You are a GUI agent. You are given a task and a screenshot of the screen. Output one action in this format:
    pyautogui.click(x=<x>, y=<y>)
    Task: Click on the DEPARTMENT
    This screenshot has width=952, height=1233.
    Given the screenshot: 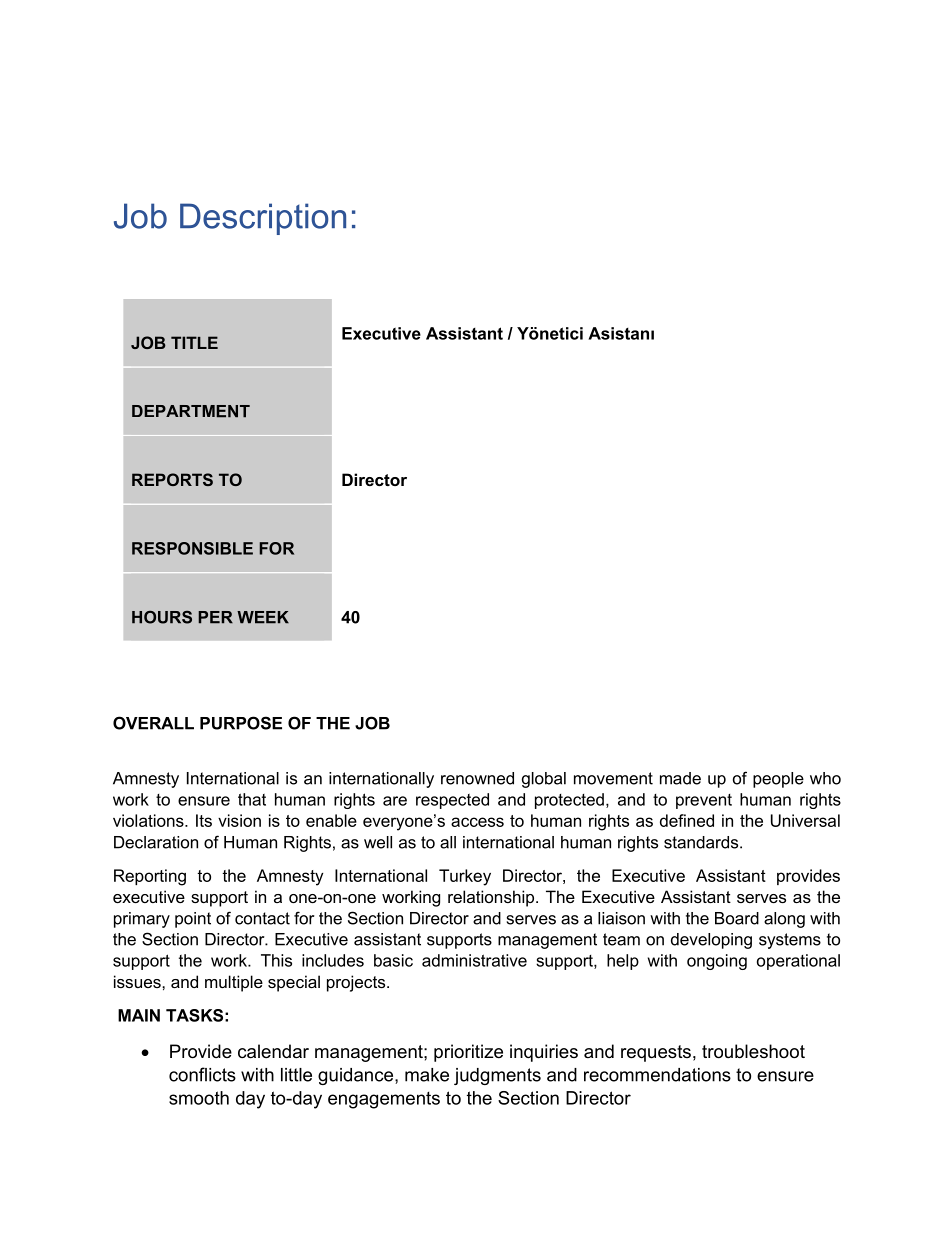 What is the action you would take?
    pyautogui.click(x=191, y=411)
